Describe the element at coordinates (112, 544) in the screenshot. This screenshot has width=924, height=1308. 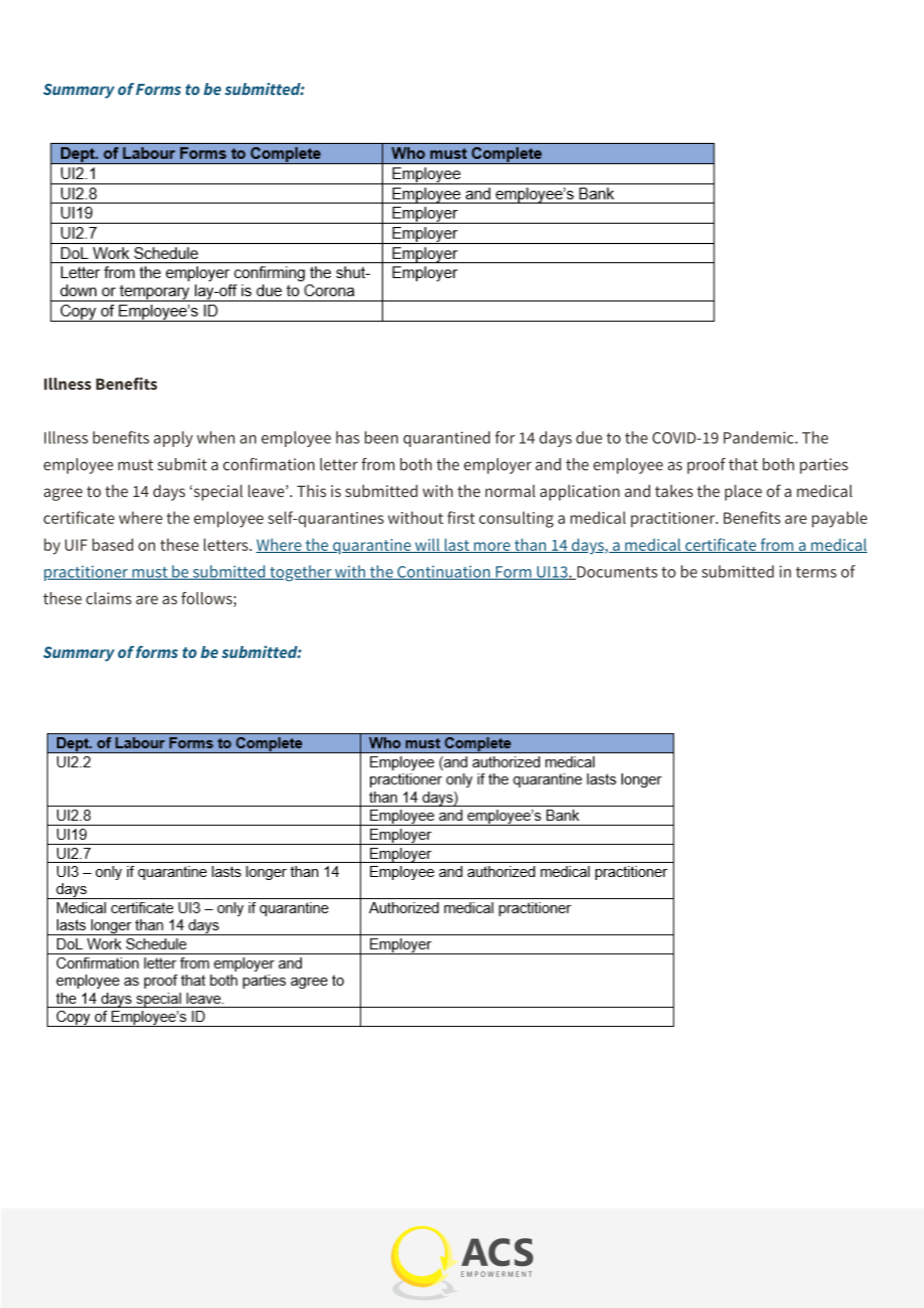
I see `based` at that location.
